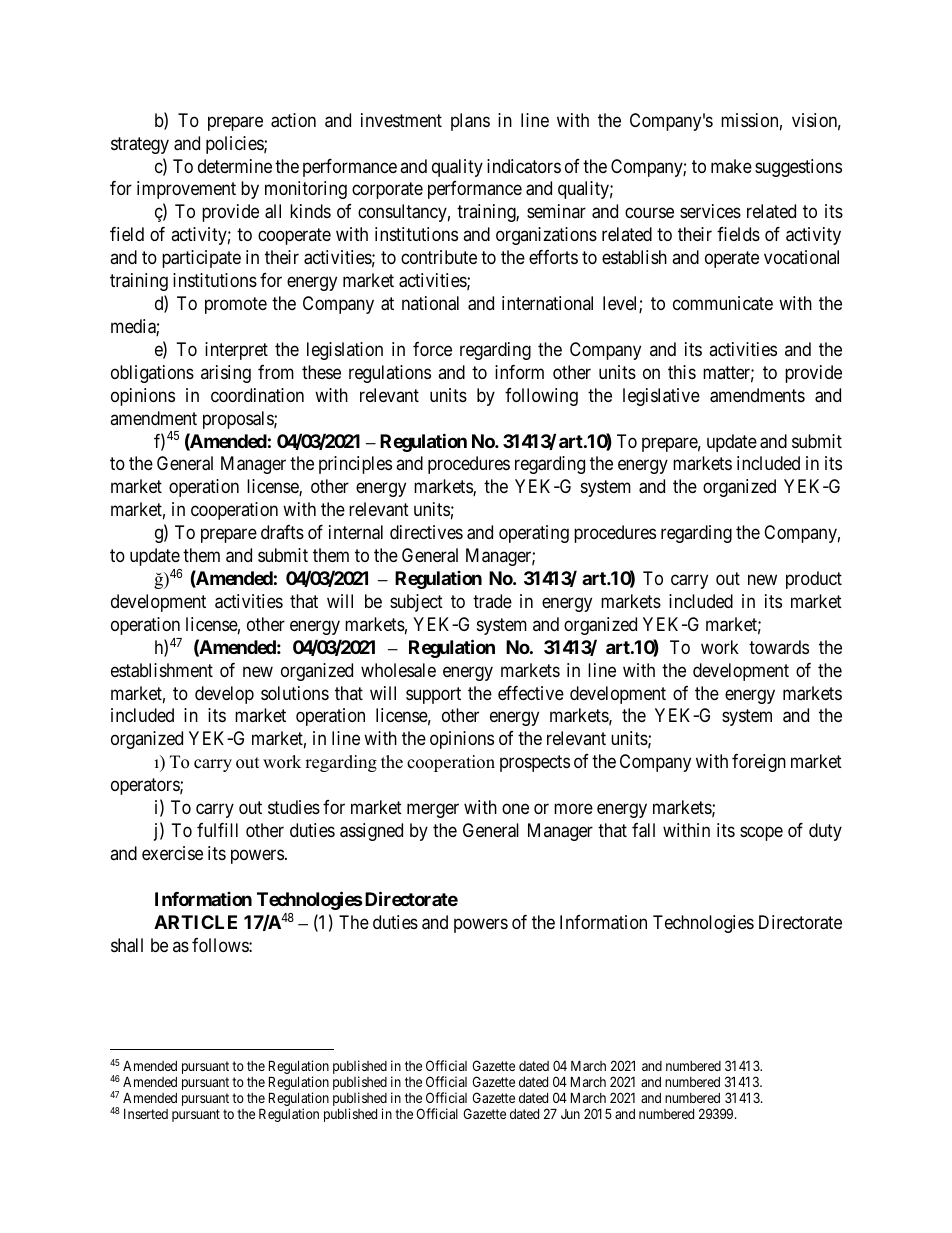 The height and width of the screenshot is (1233, 952). Describe the element at coordinates (257, 395) in the screenshot. I see `coordination` at that location.
